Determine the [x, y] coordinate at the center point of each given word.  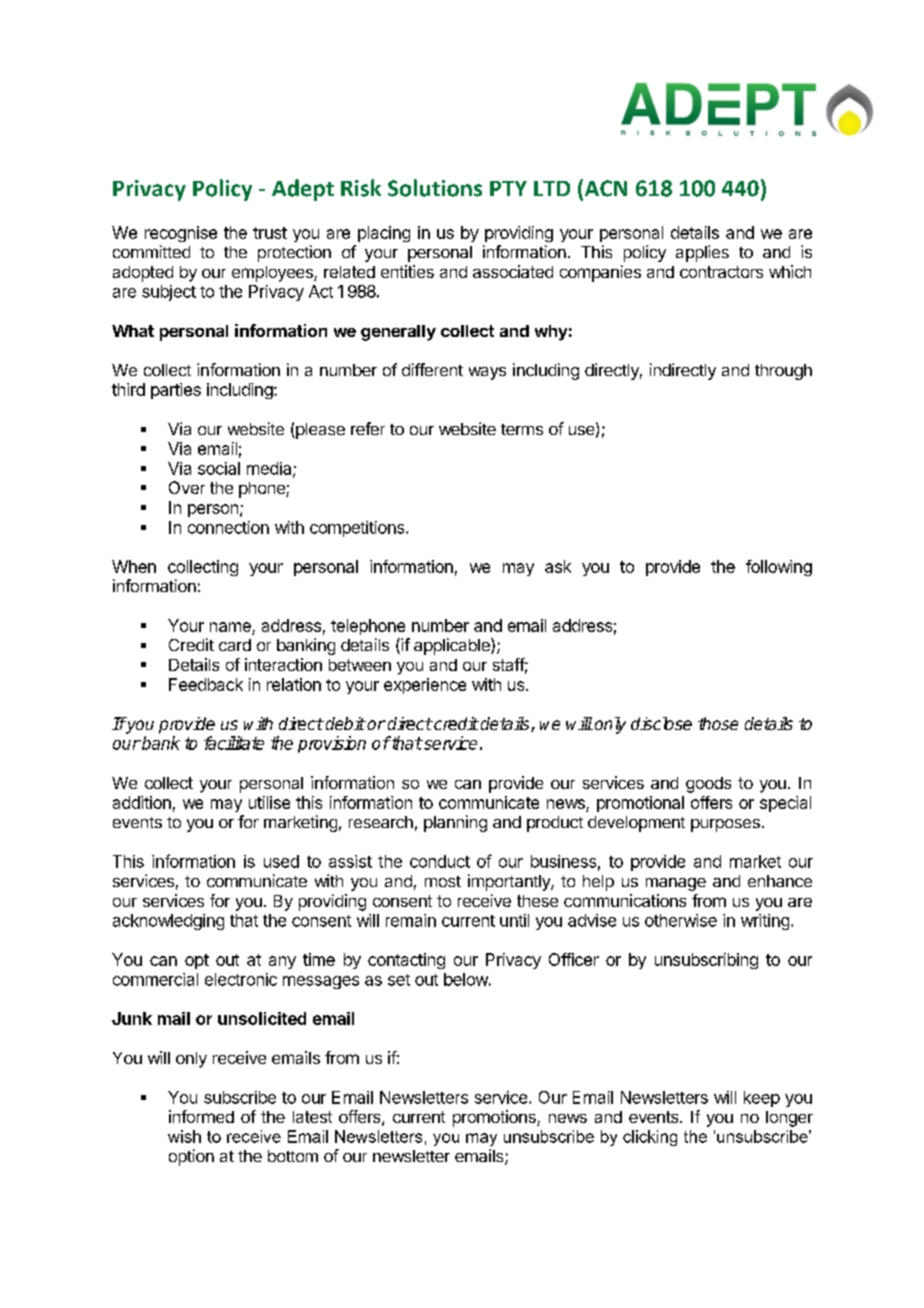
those [718, 723]
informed [201, 1116]
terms [522, 429]
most [443, 881]
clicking [650, 1138]
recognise [181, 234]
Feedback [206, 684]
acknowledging [168, 922]
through [783, 372]
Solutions [435, 188]
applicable [453, 646]
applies [702, 253]
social [219, 468]
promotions [495, 1118]
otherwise [681, 920]
